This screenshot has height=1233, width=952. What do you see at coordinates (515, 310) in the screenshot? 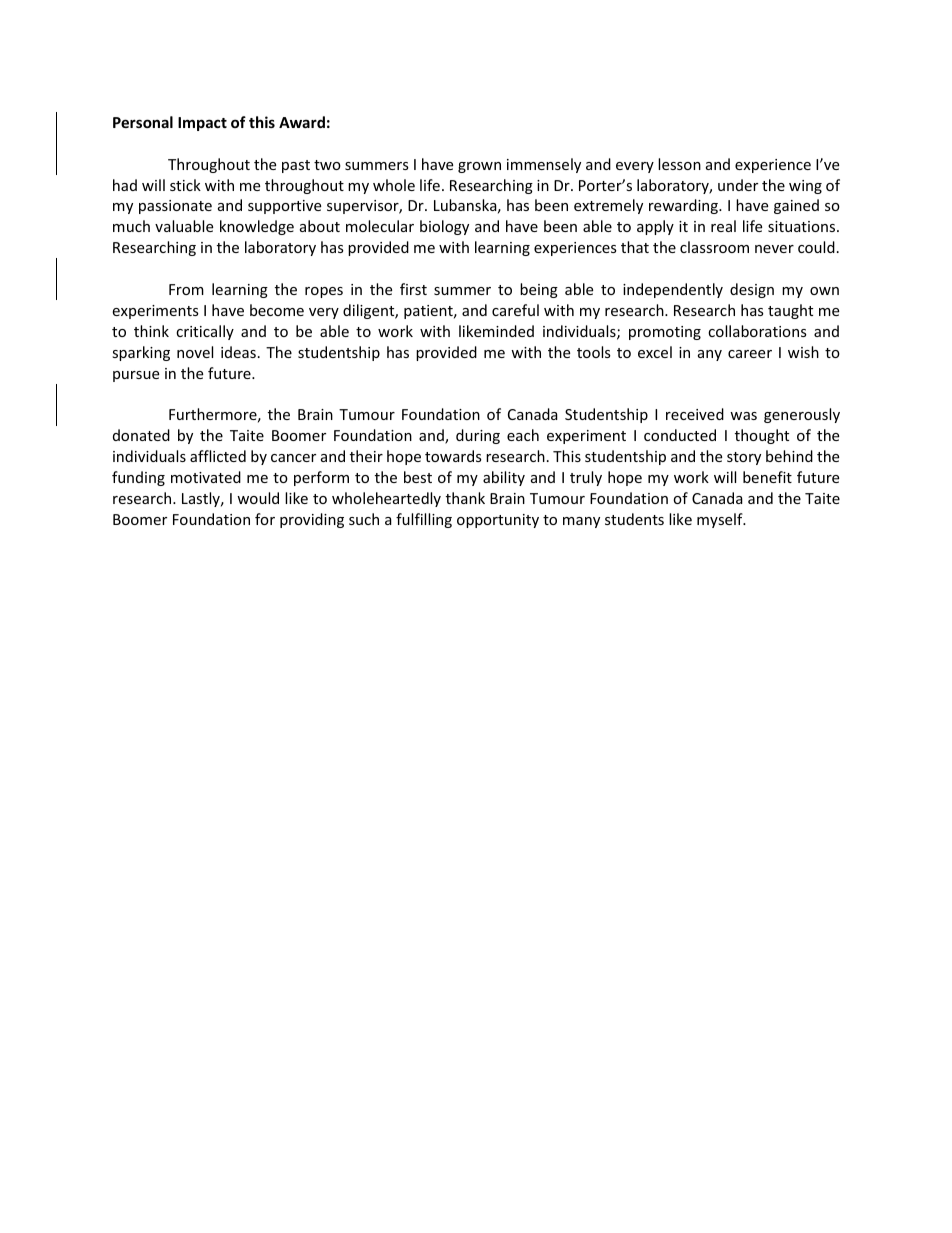
I see `careful` at bounding box center [515, 310].
